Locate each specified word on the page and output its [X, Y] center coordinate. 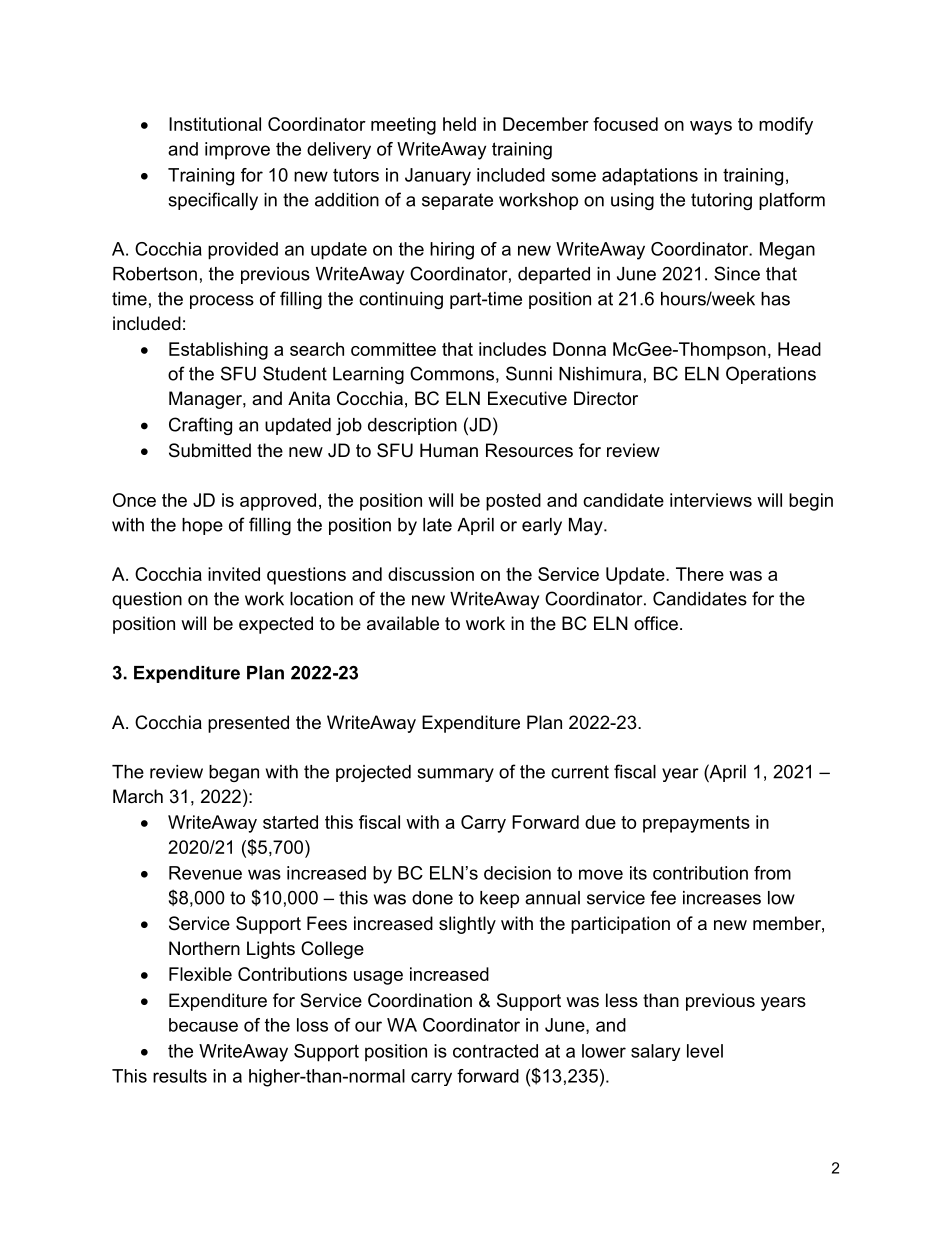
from [772, 873]
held [459, 124]
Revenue [205, 873]
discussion [431, 574]
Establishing [218, 351]
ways [711, 128]
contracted [495, 1051]
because [203, 1025]
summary [455, 775]
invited [234, 574]
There [700, 574]
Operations [771, 375]
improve [237, 151]
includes [512, 349]
